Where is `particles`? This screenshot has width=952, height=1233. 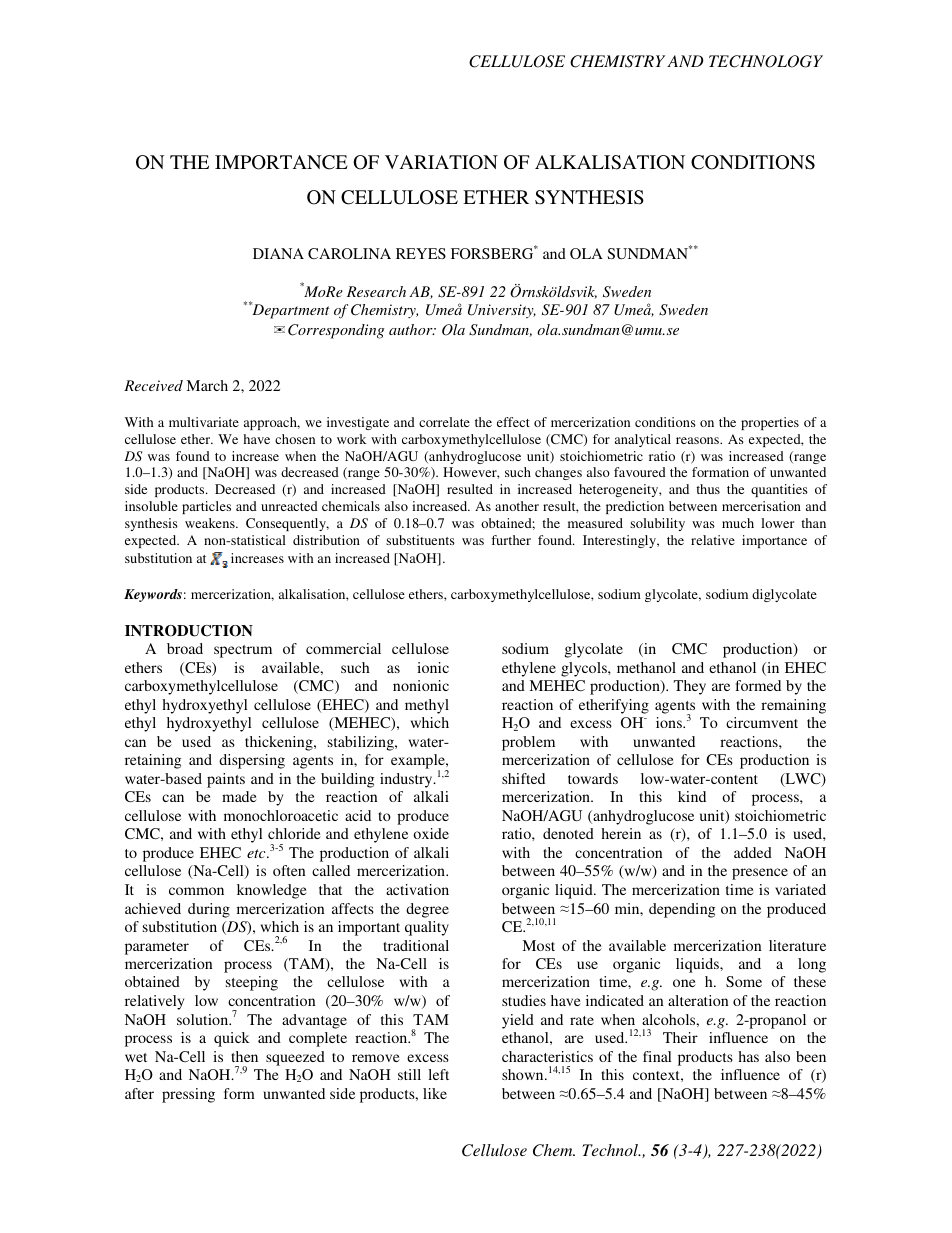 particles is located at coordinates (206, 507).
